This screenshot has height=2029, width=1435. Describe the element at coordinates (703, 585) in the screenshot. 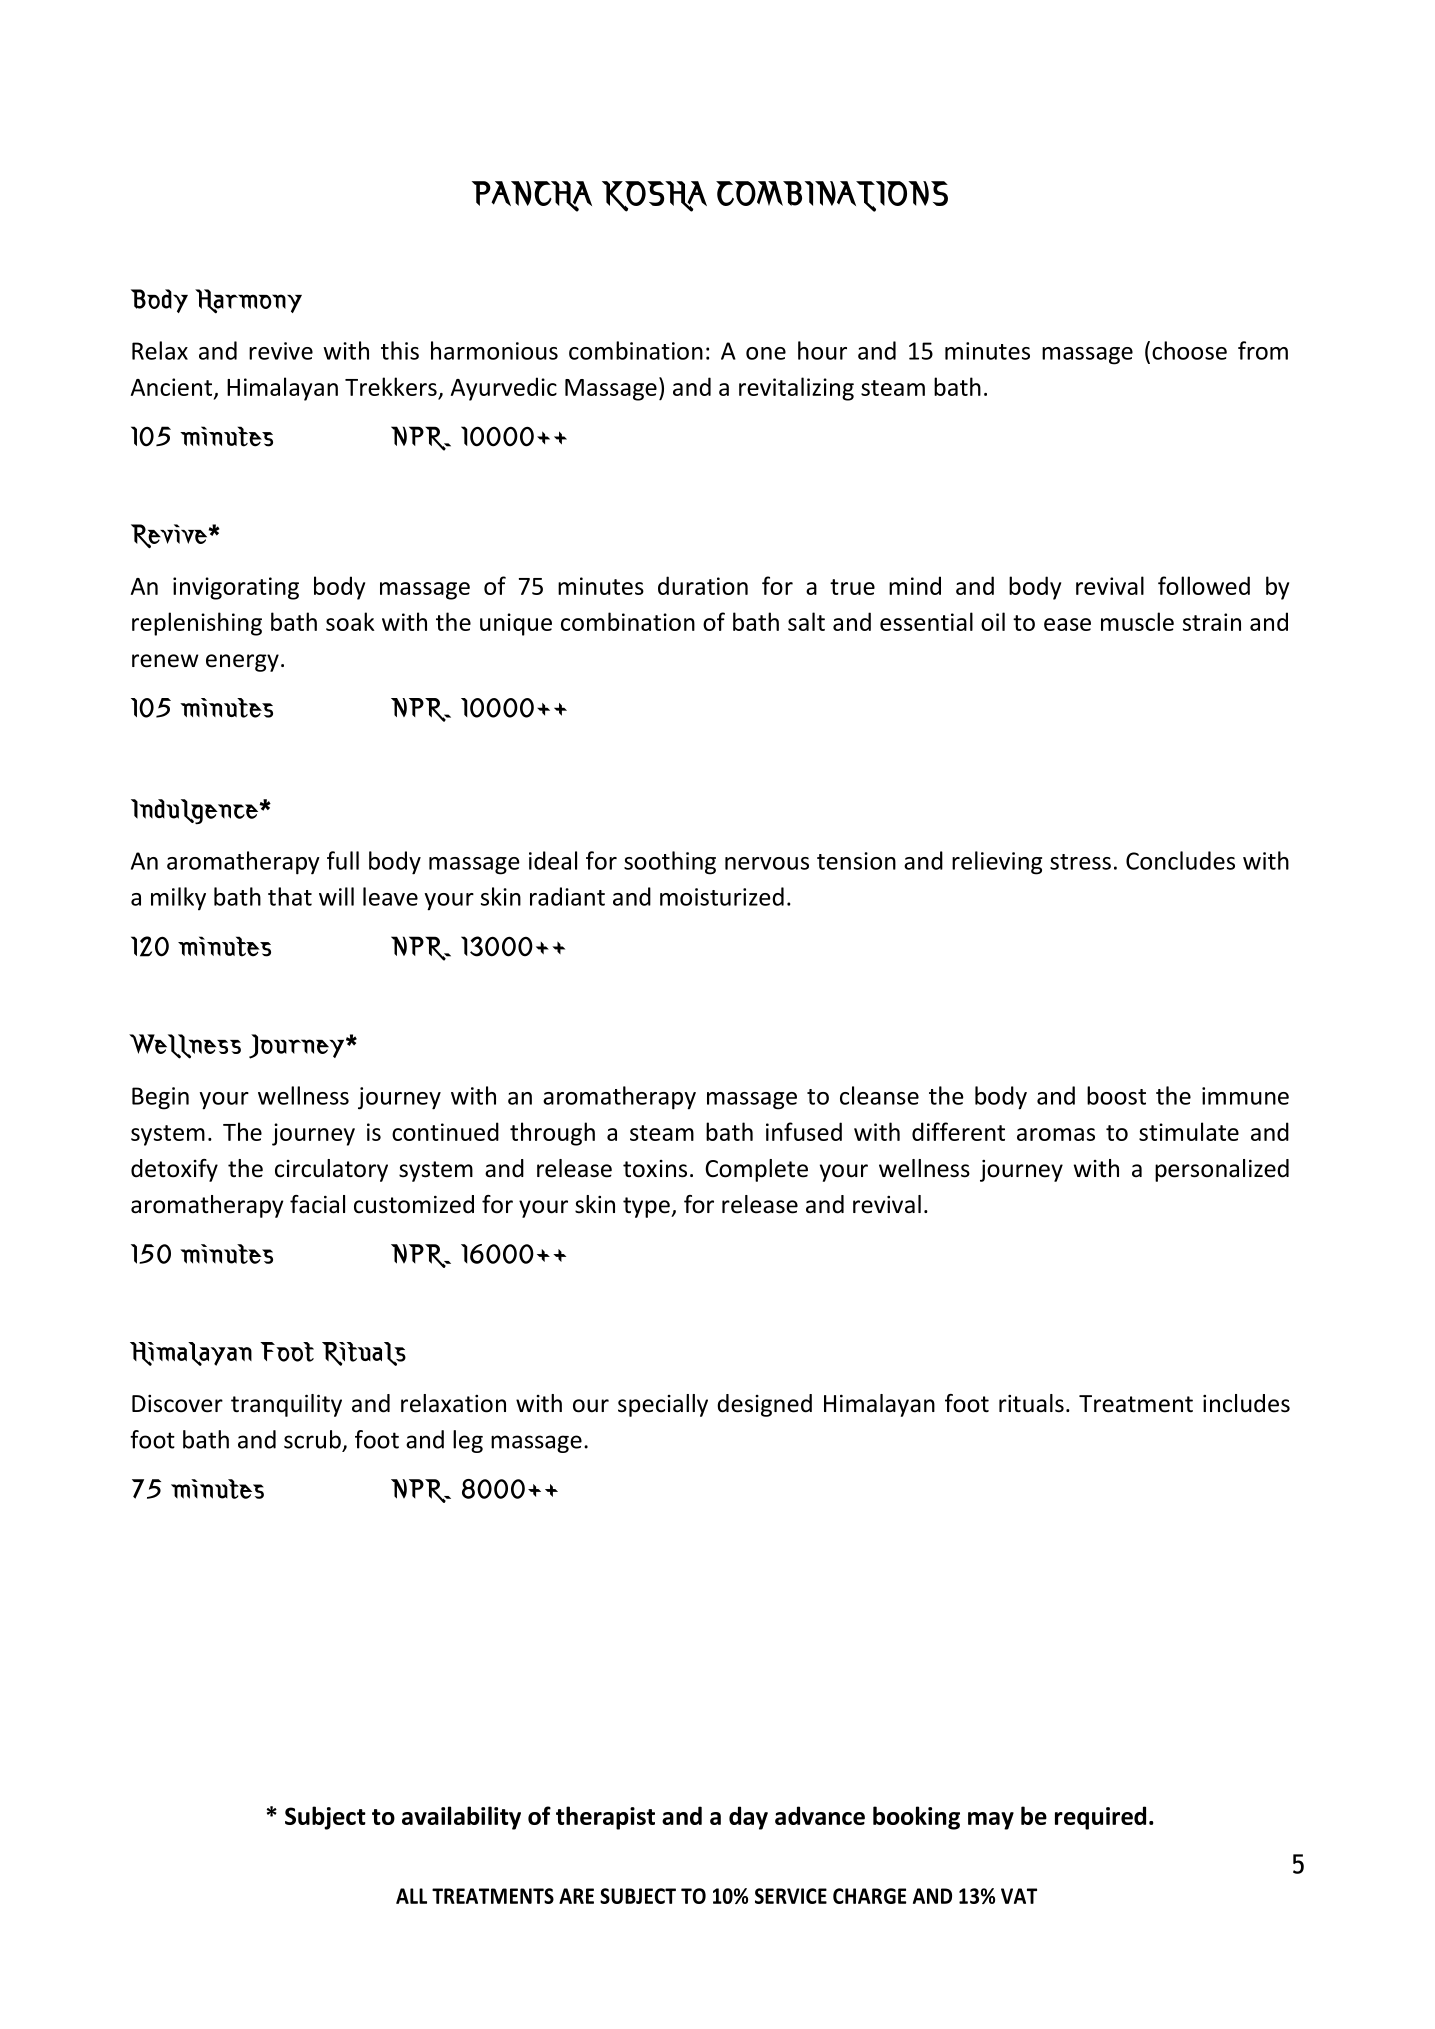

I see `duration` at that location.
